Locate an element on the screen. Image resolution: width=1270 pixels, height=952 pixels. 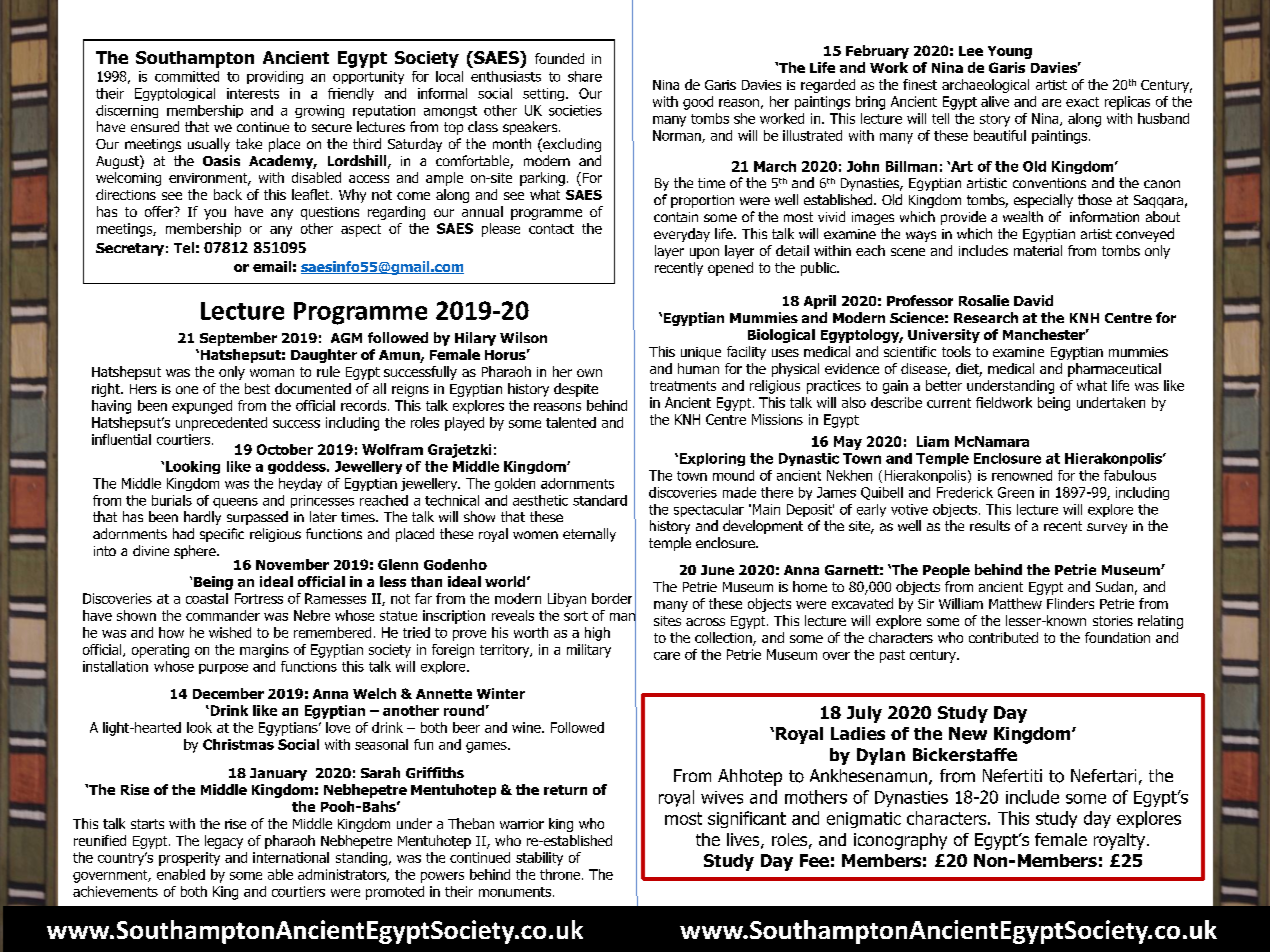
throne is located at coordinates (561, 874).
